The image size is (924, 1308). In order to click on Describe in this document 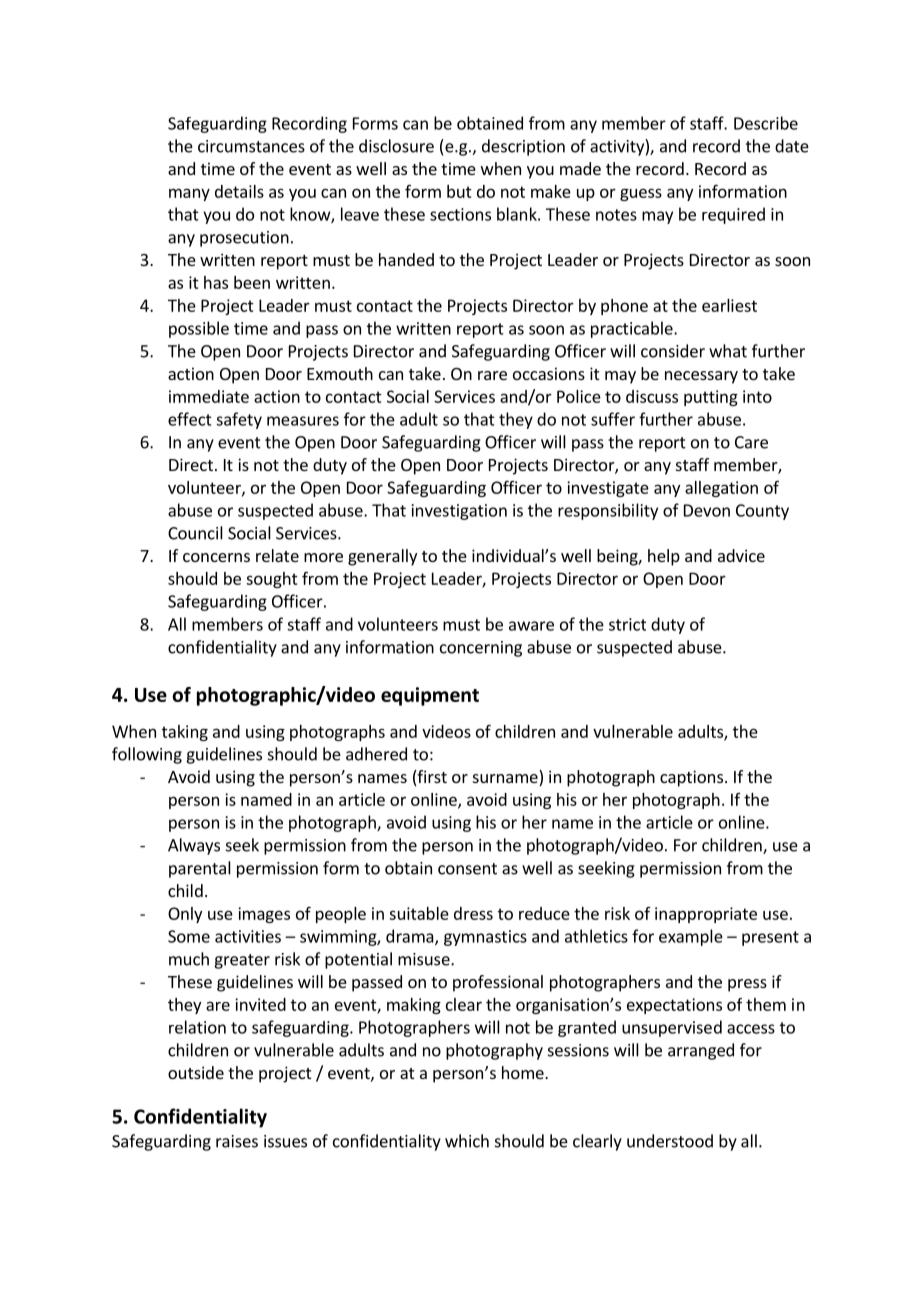, I will do `click(766, 123)`.
